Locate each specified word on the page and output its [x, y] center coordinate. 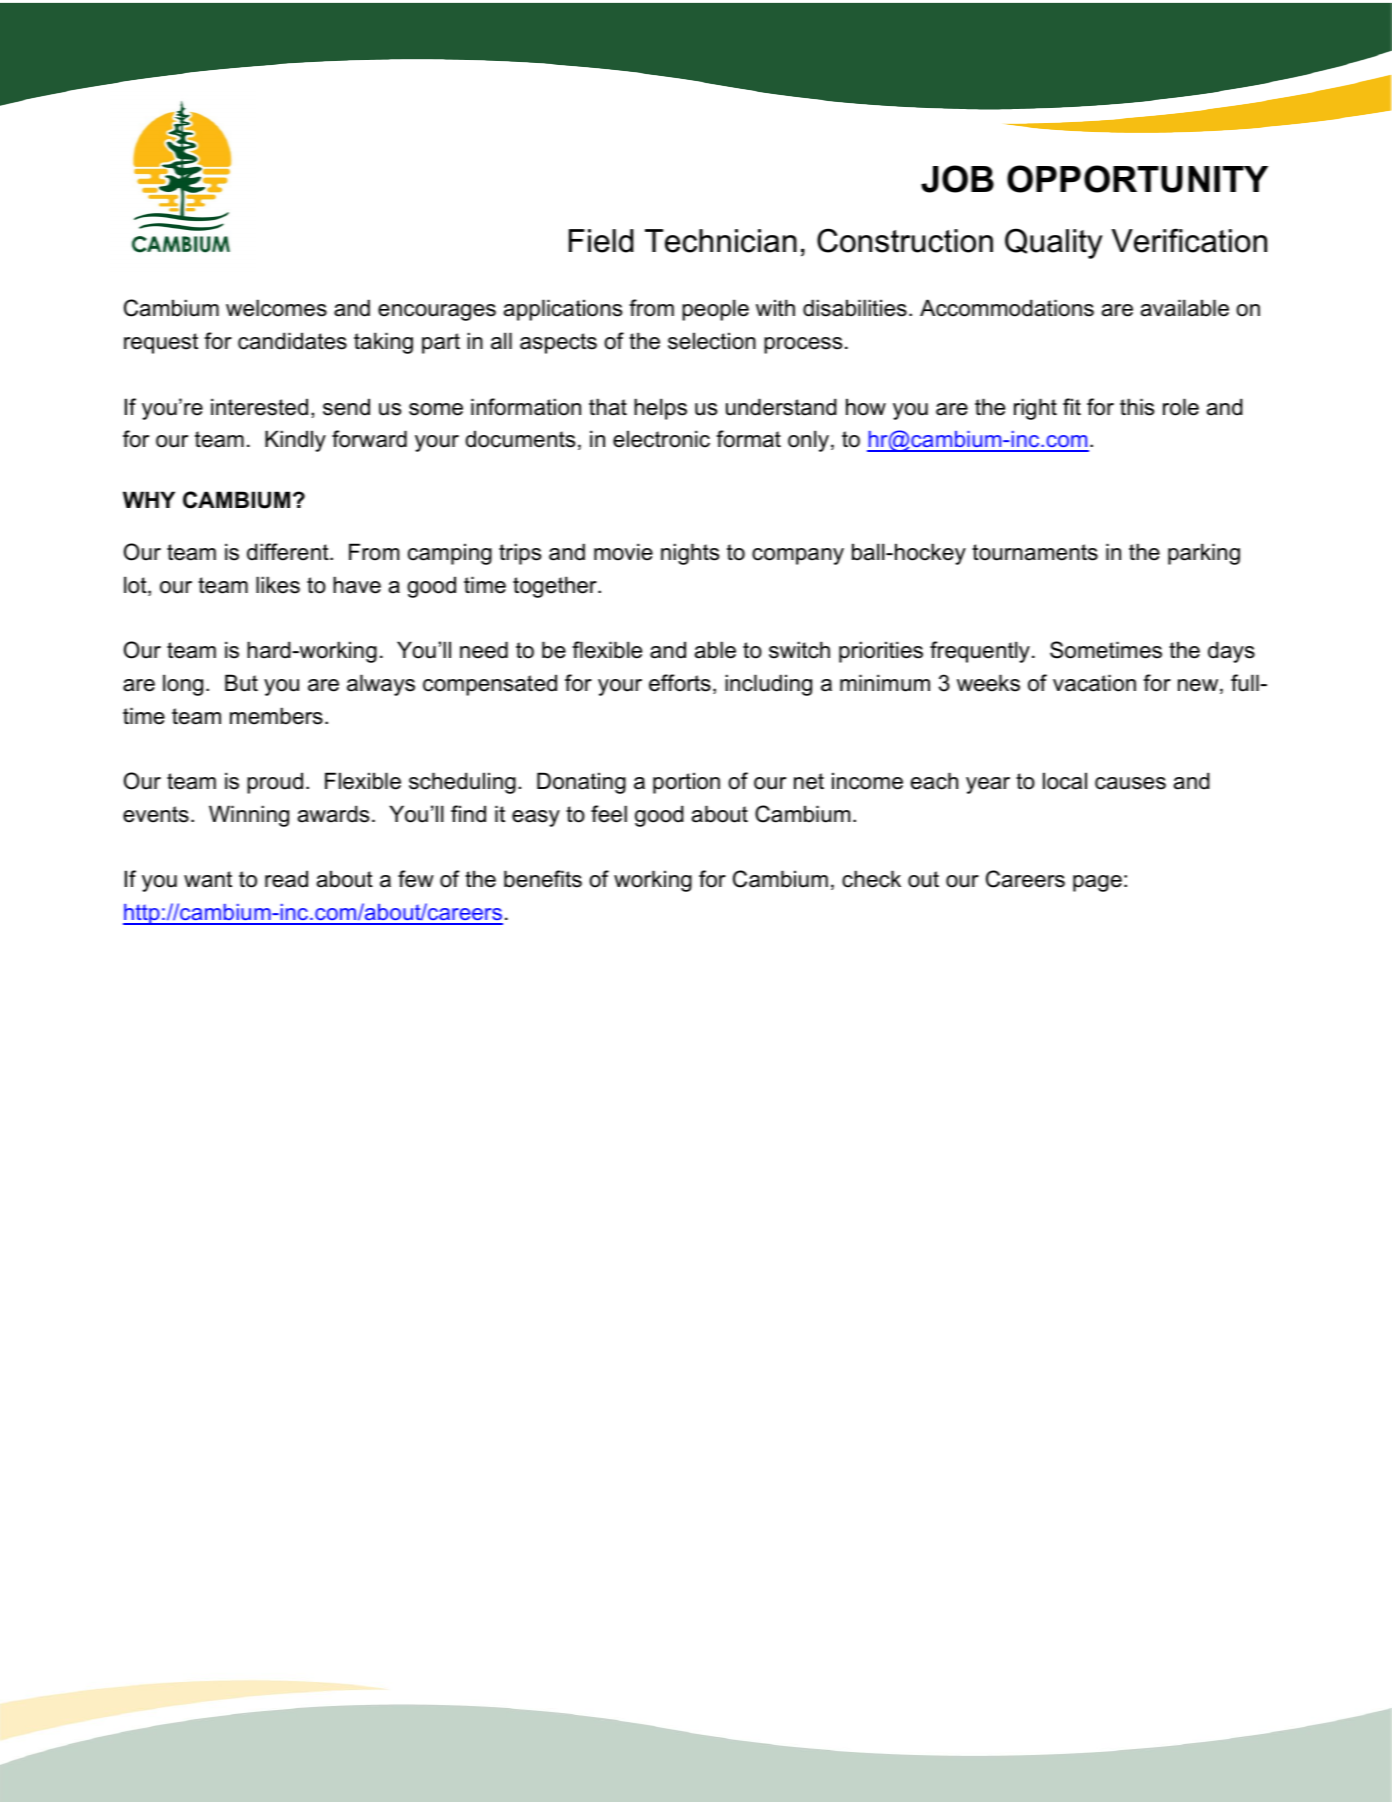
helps [660, 409]
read [286, 879]
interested [259, 407]
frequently [980, 652]
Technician [721, 241]
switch [799, 650]
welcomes [276, 308]
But [241, 683]
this [1137, 407]
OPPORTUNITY [1137, 179]
